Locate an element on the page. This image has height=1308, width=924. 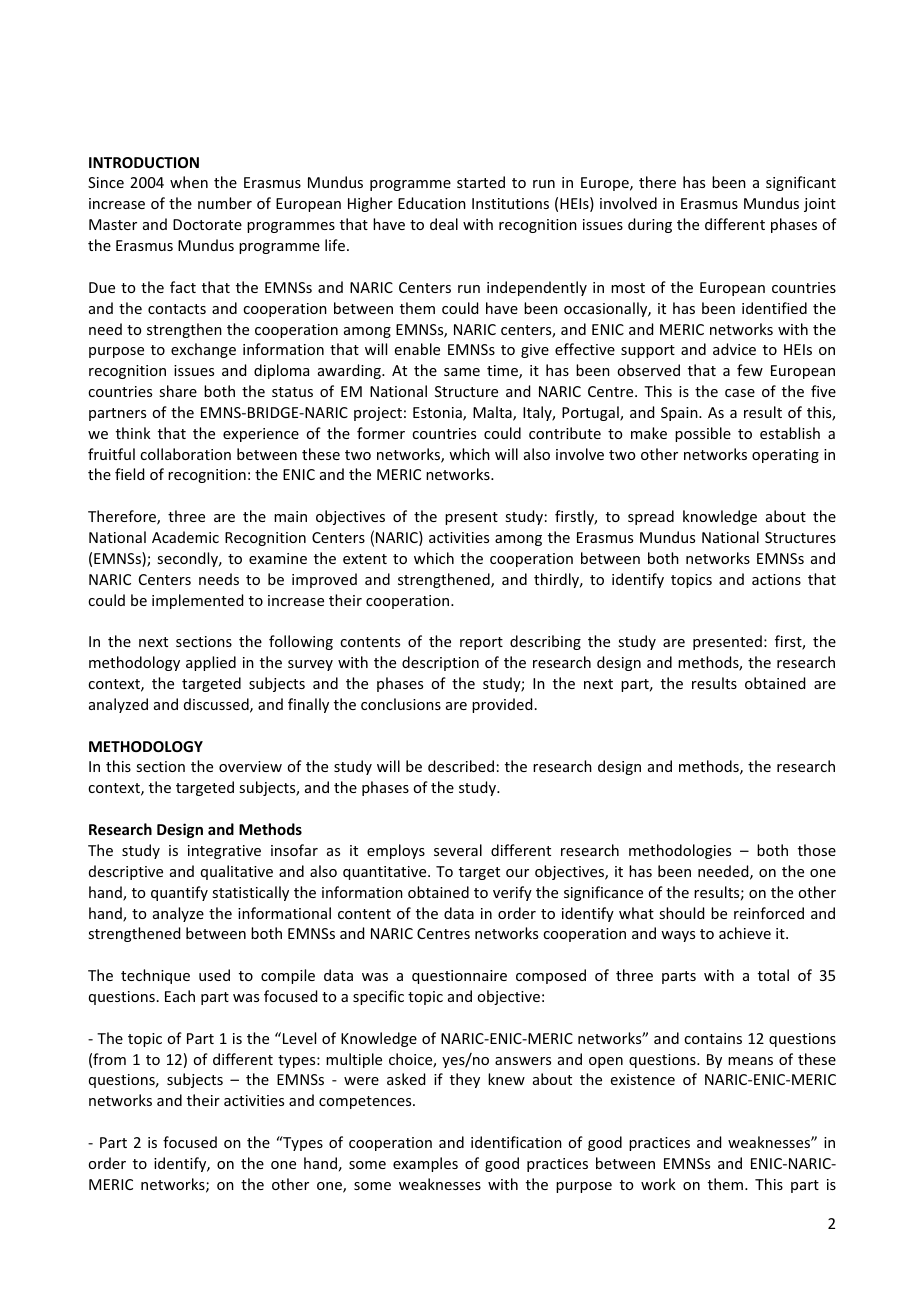
same is located at coordinates (462, 372).
